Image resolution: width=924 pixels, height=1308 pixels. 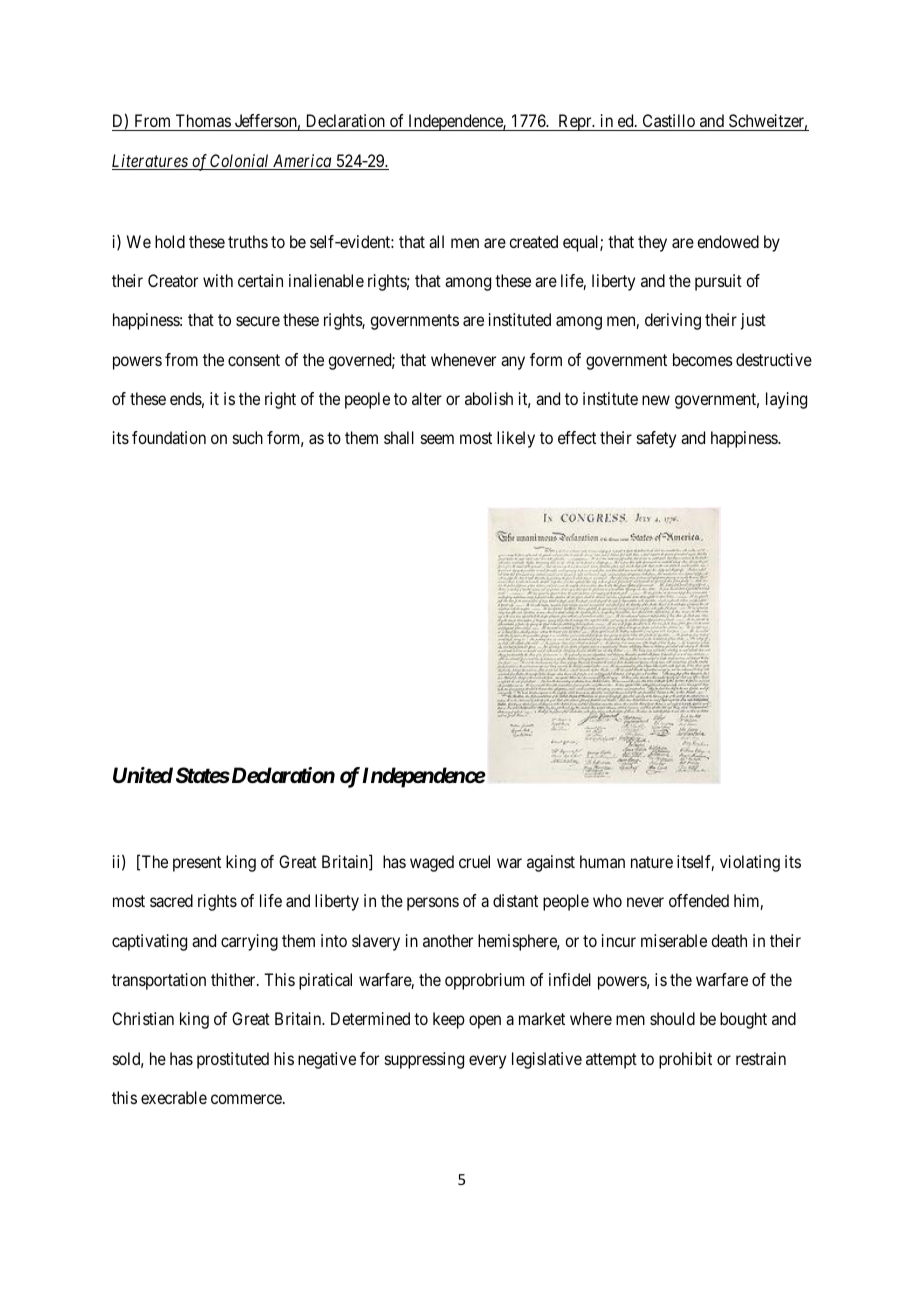 What do you see at coordinates (233, 1060) in the image?
I see `prostituted` at bounding box center [233, 1060].
